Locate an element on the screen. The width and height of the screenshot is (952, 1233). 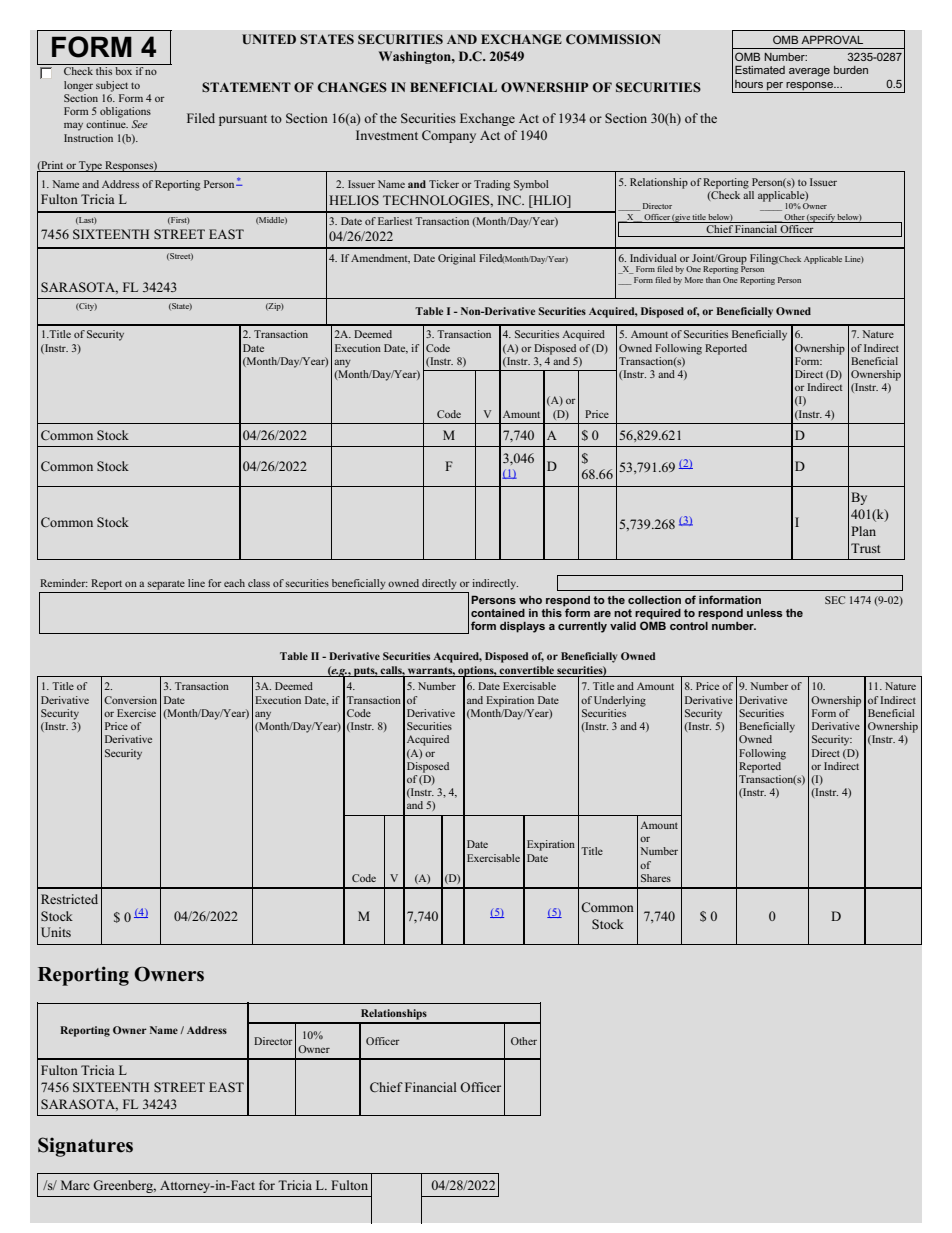
contained is located at coordinates (498, 612).
